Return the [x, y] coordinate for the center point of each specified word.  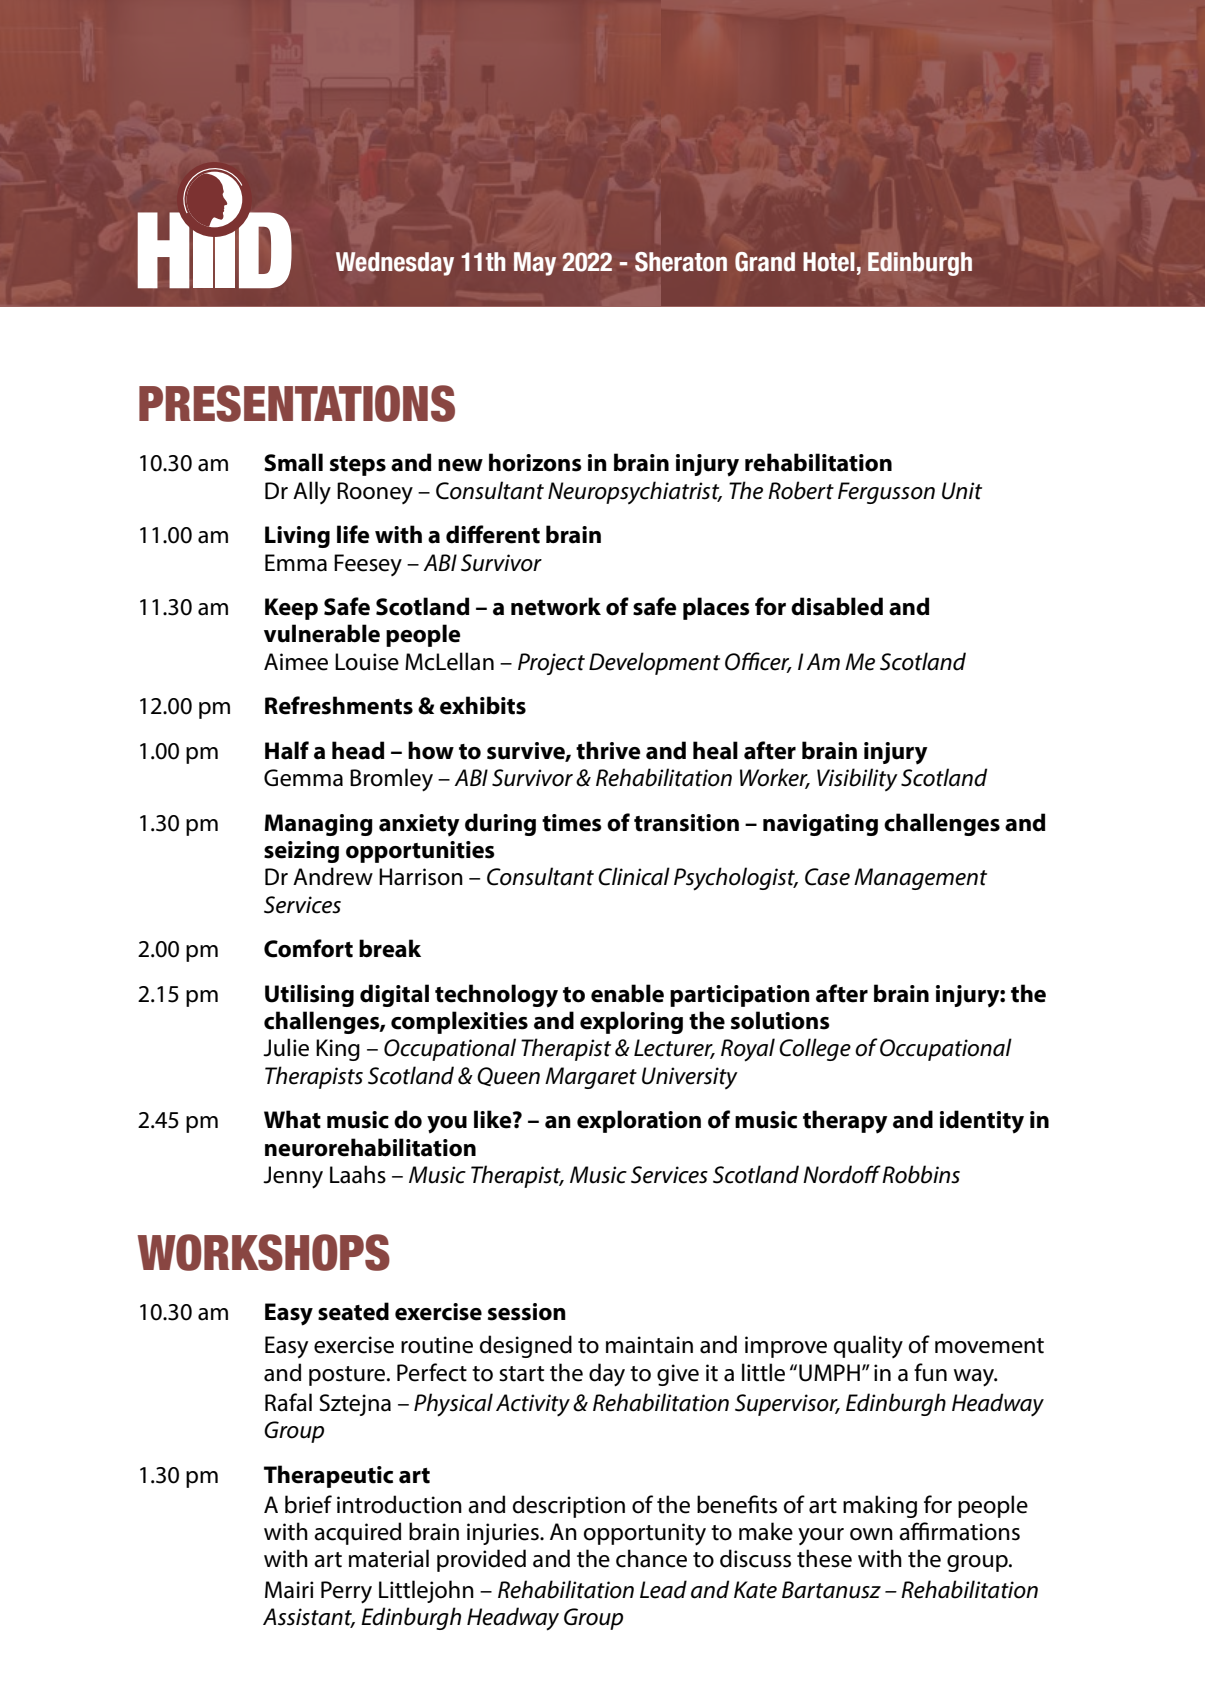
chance [651, 1558]
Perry [346, 1592]
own [871, 1534]
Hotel [829, 262]
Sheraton [681, 262]
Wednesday [395, 264]
